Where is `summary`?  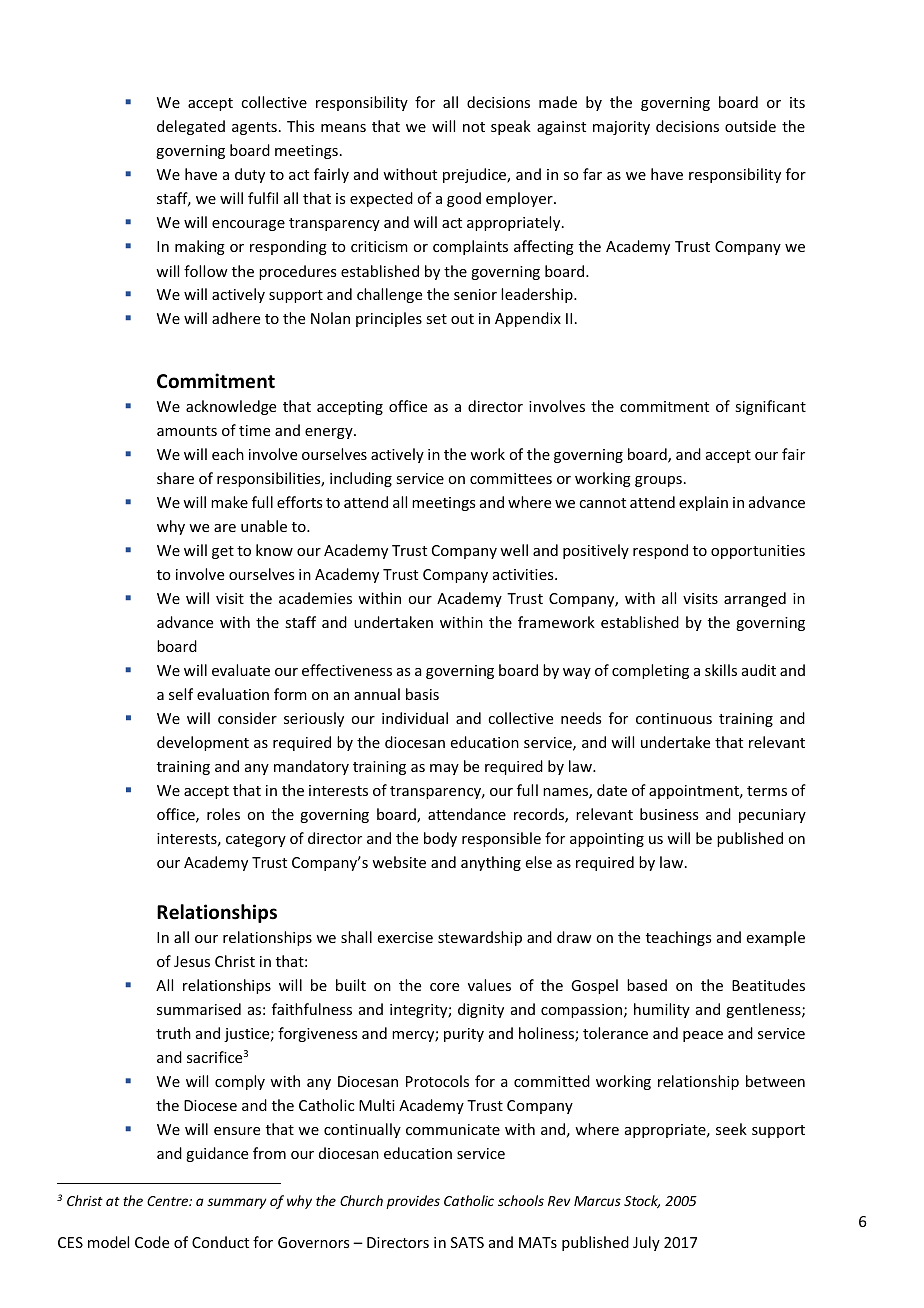
summary is located at coordinates (236, 1203).
